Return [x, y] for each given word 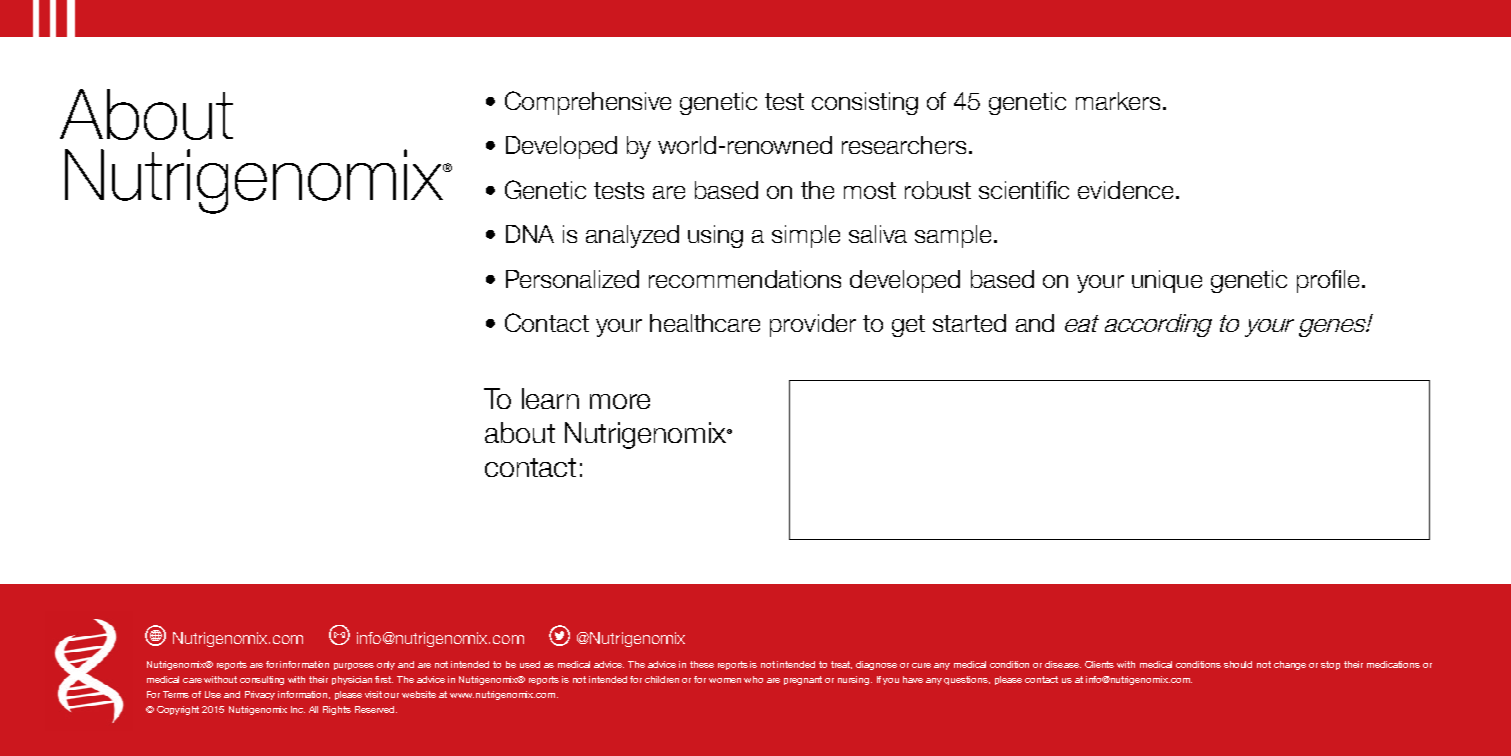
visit [373, 694]
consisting [865, 103]
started [969, 323]
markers [1118, 101]
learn [550, 398]
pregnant [803, 680]
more [620, 401]
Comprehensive [588, 103]
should [1238, 664]
